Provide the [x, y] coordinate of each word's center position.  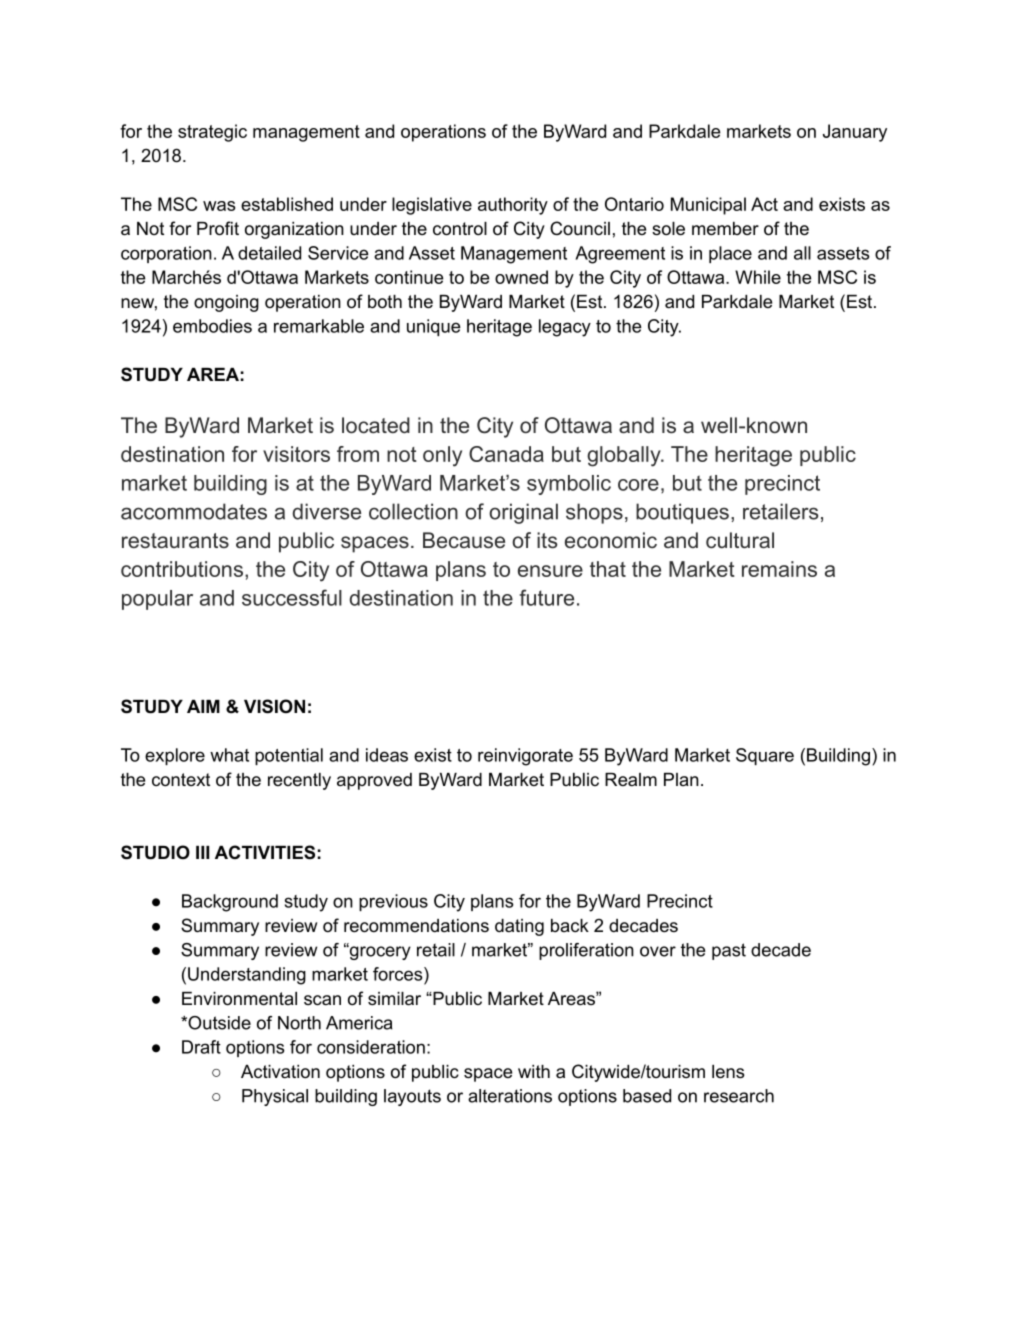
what [229, 755]
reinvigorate [525, 757]
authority [513, 206]
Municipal [708, 206]
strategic [212, 133]
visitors [296, 454]
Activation [280, 1071]
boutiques [682, 513]
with [534, 1071]
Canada [506, 454]
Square [765, 756]
